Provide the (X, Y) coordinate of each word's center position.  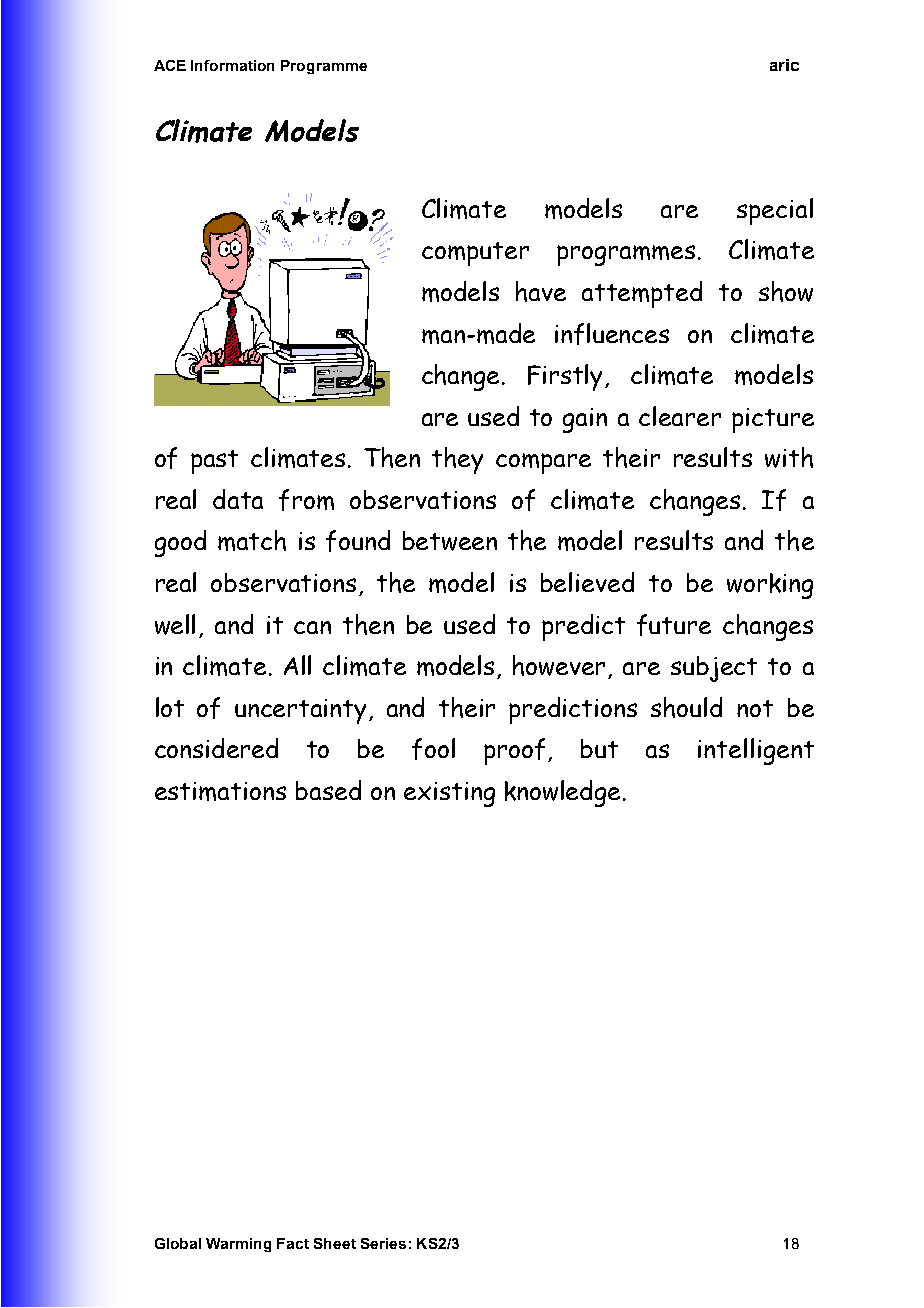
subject (714, 669)
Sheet (335, 1243)
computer (475, 254)
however (559, 665)
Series (383, 1243)
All (297, 665)
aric (784, 65)
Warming (238, 1245)
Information (232, 65)
